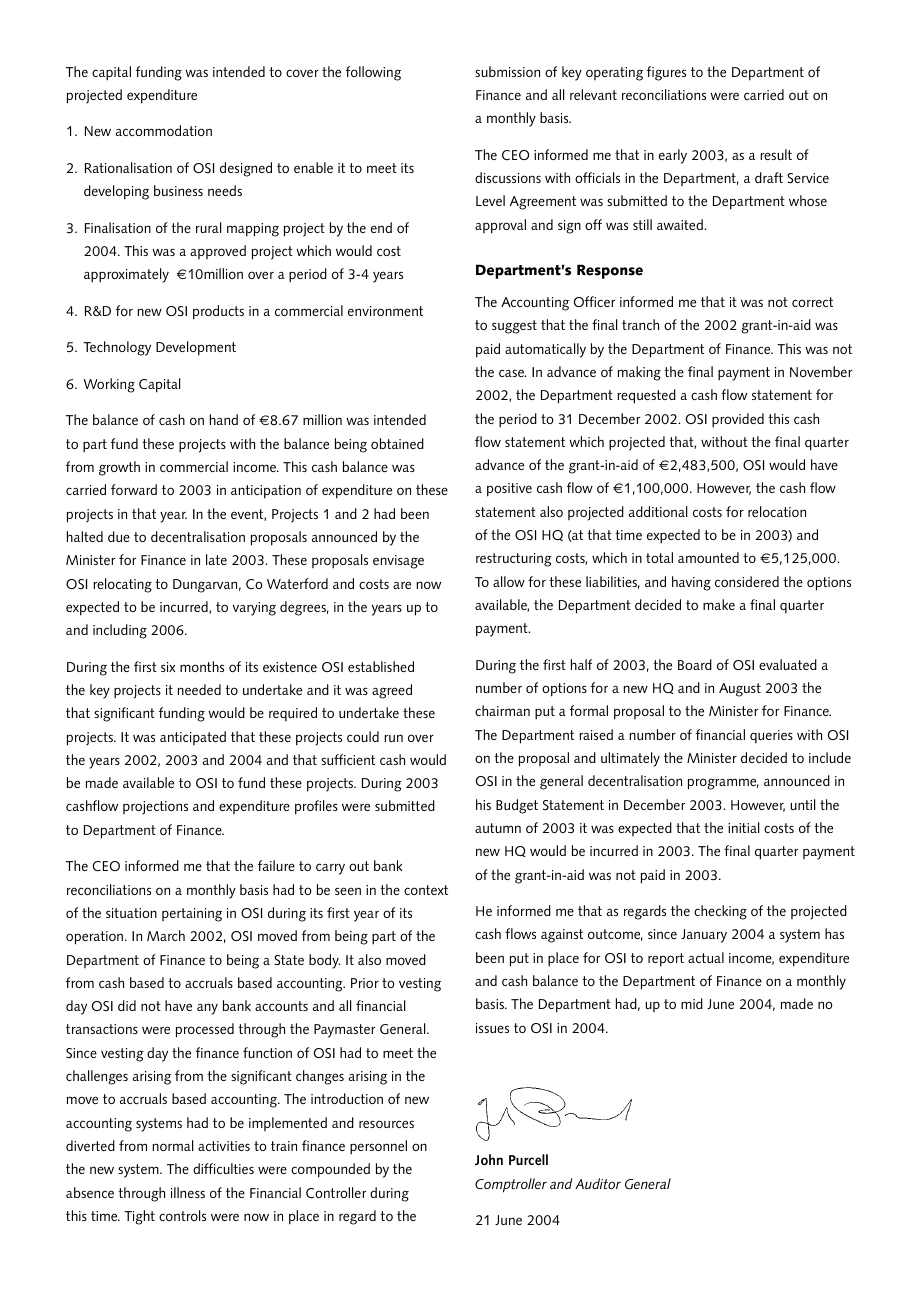 The image size is (924, 1308). Describe the element at coordinates (489, 1160) in the image. I see `John` at that location.
